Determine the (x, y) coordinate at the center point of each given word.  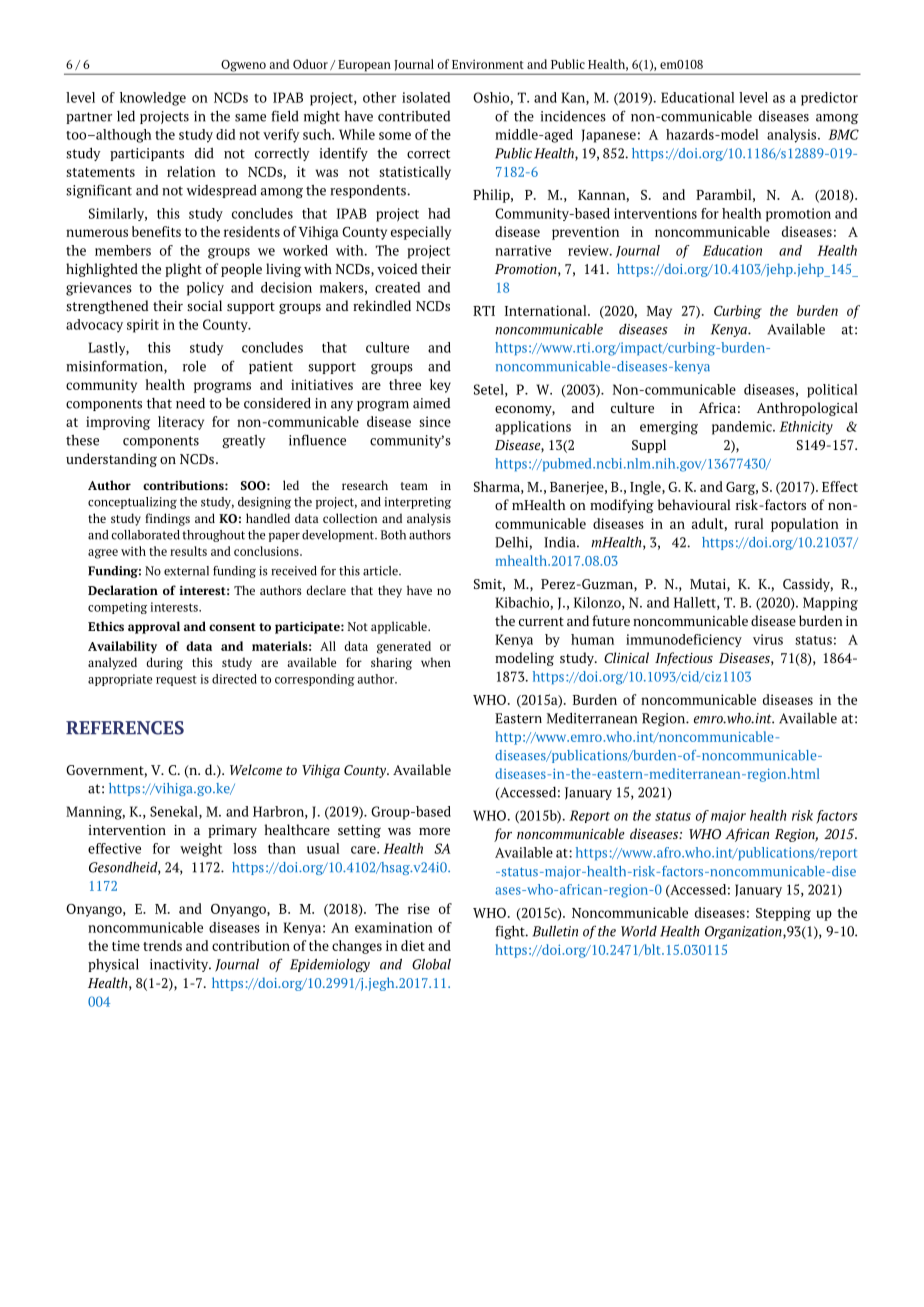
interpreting (417, 503)
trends (162, 945)
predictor (829, 99)
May (659, 312)
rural (749, 523)
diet (413, 945)
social (204, 305)
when (436, 662)
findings (167, 519)
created (397, 287)
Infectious (684, 659)
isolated (426, 97)
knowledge (153, 99)
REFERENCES (125, 728)
